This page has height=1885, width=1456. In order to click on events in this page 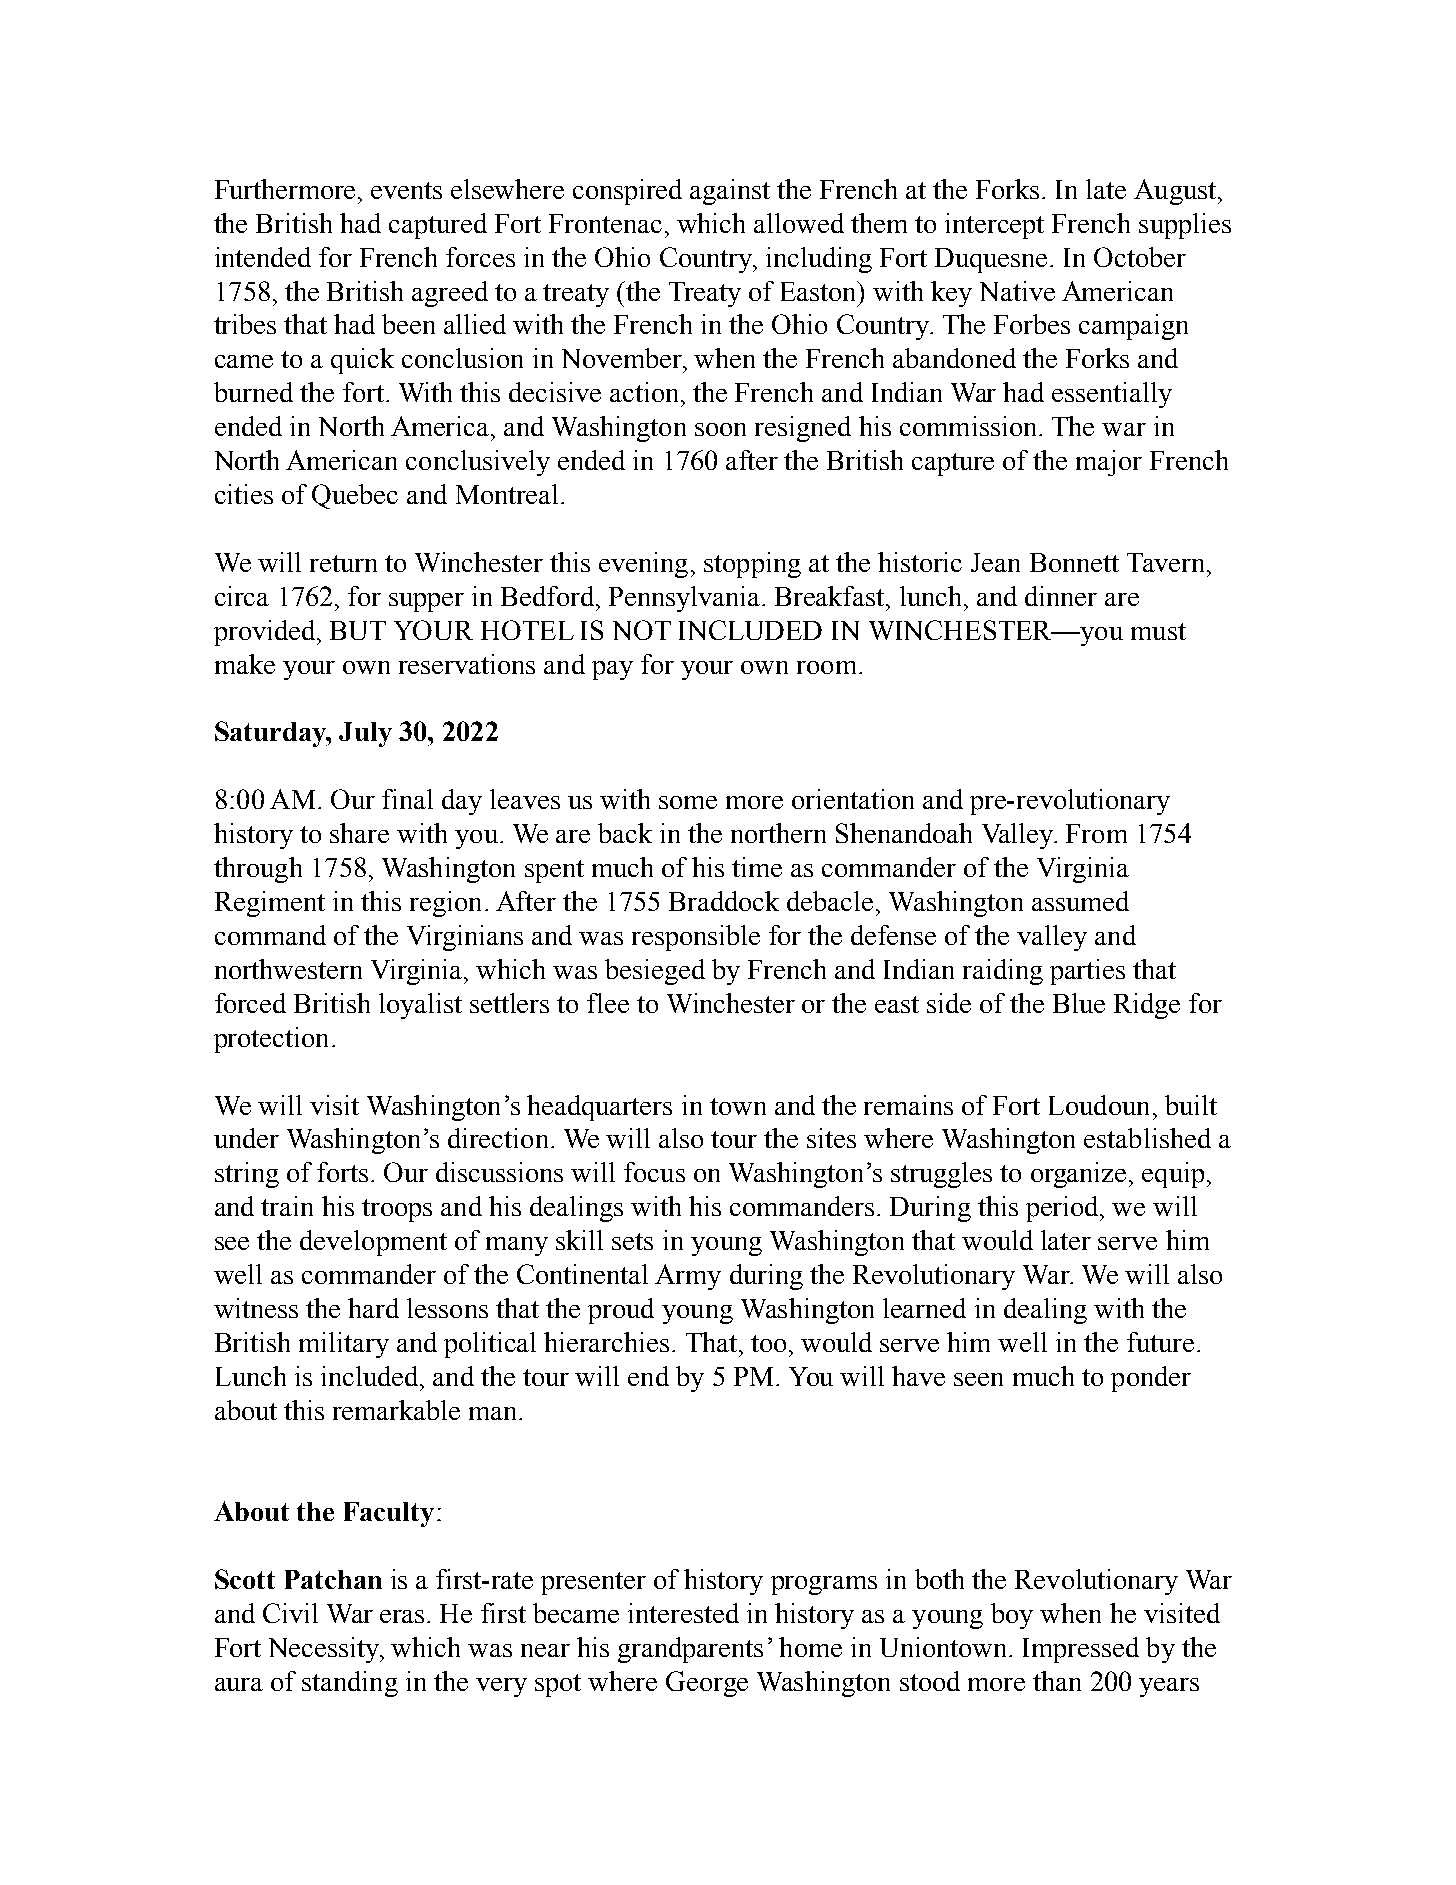, I will do `click(406, 190)`.
